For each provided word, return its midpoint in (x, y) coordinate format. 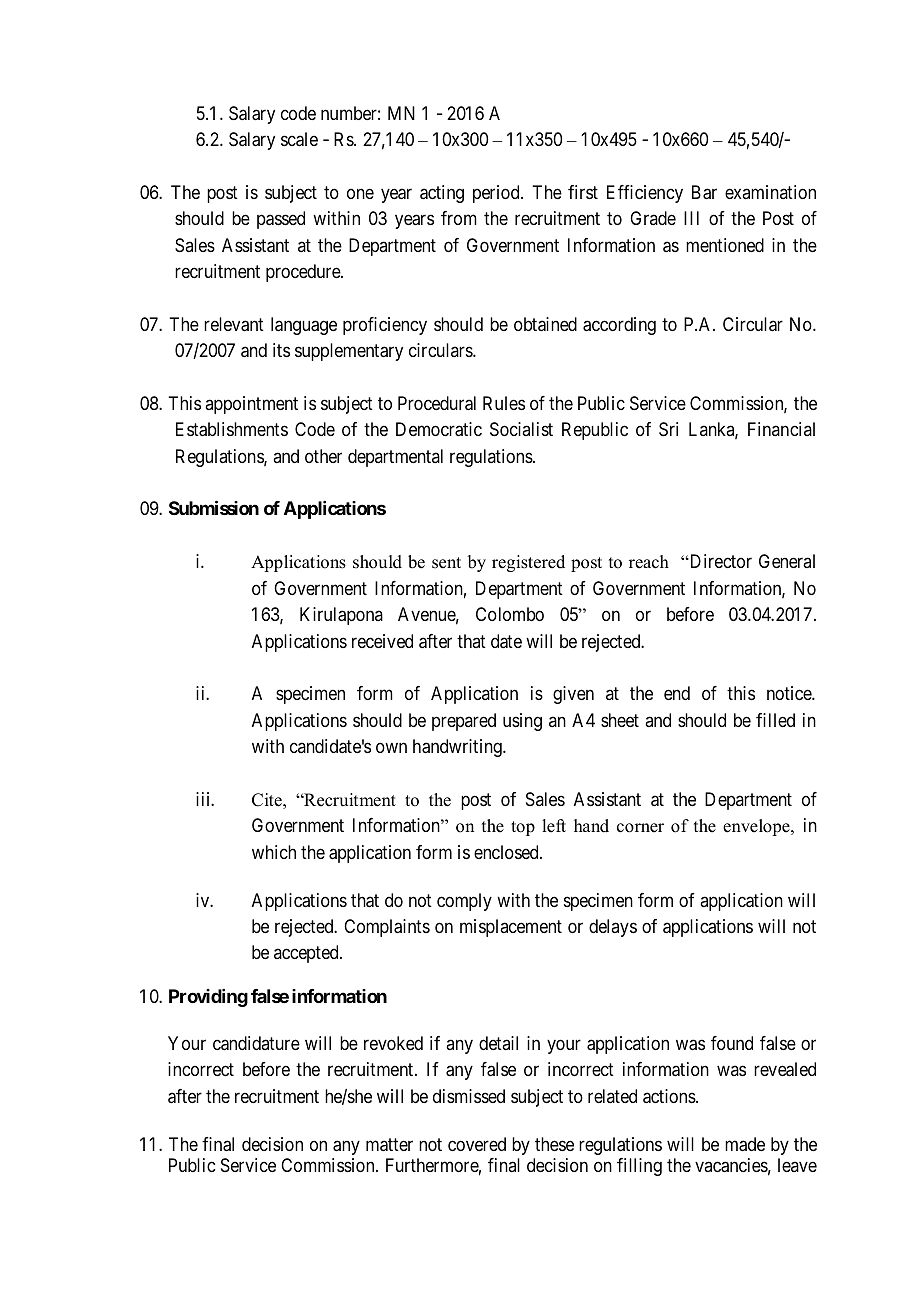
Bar (704, 192)
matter (389, 1145)
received (382, 641)
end (677, 693)
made (745, 1144)
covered (477, 1144)
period (497, 194)
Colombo (510, 614)
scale (299, 139)
